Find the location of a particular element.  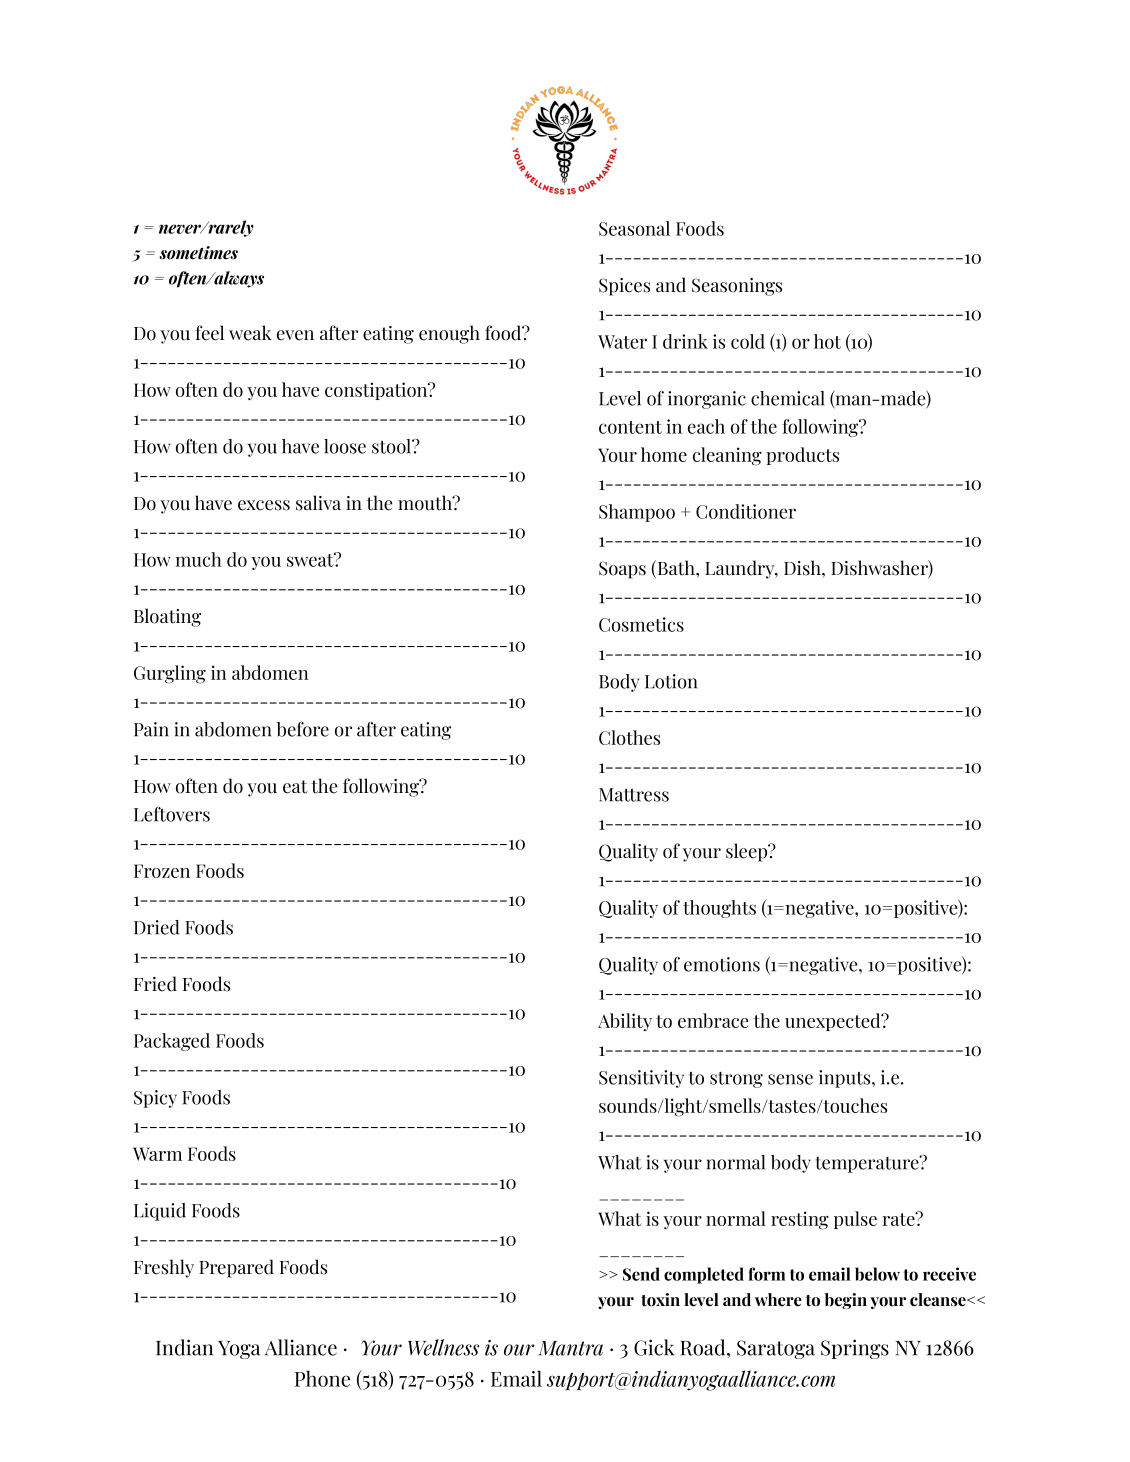

Phone is located at coordinates (322, 1378).
